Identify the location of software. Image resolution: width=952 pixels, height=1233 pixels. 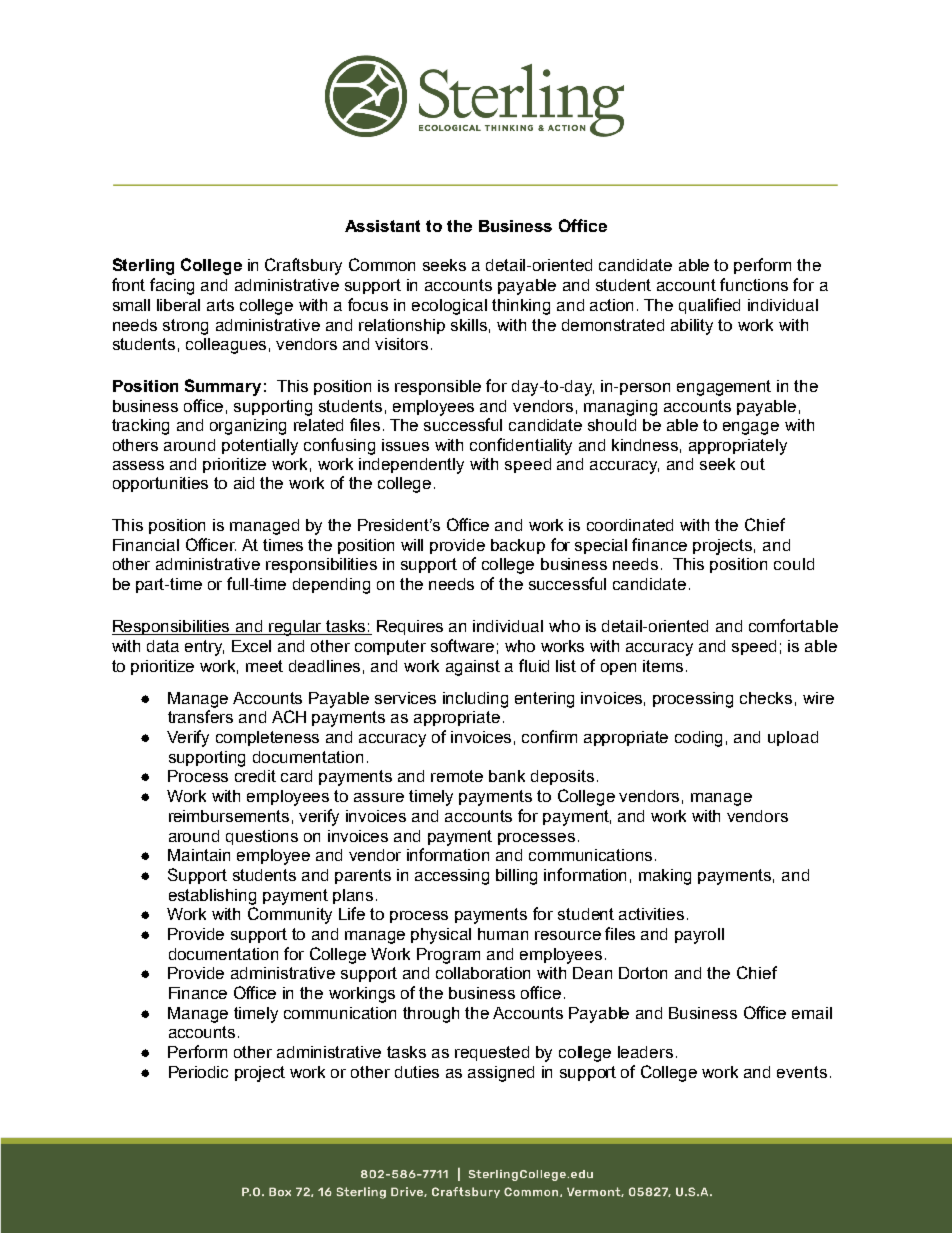
(462, 645).
